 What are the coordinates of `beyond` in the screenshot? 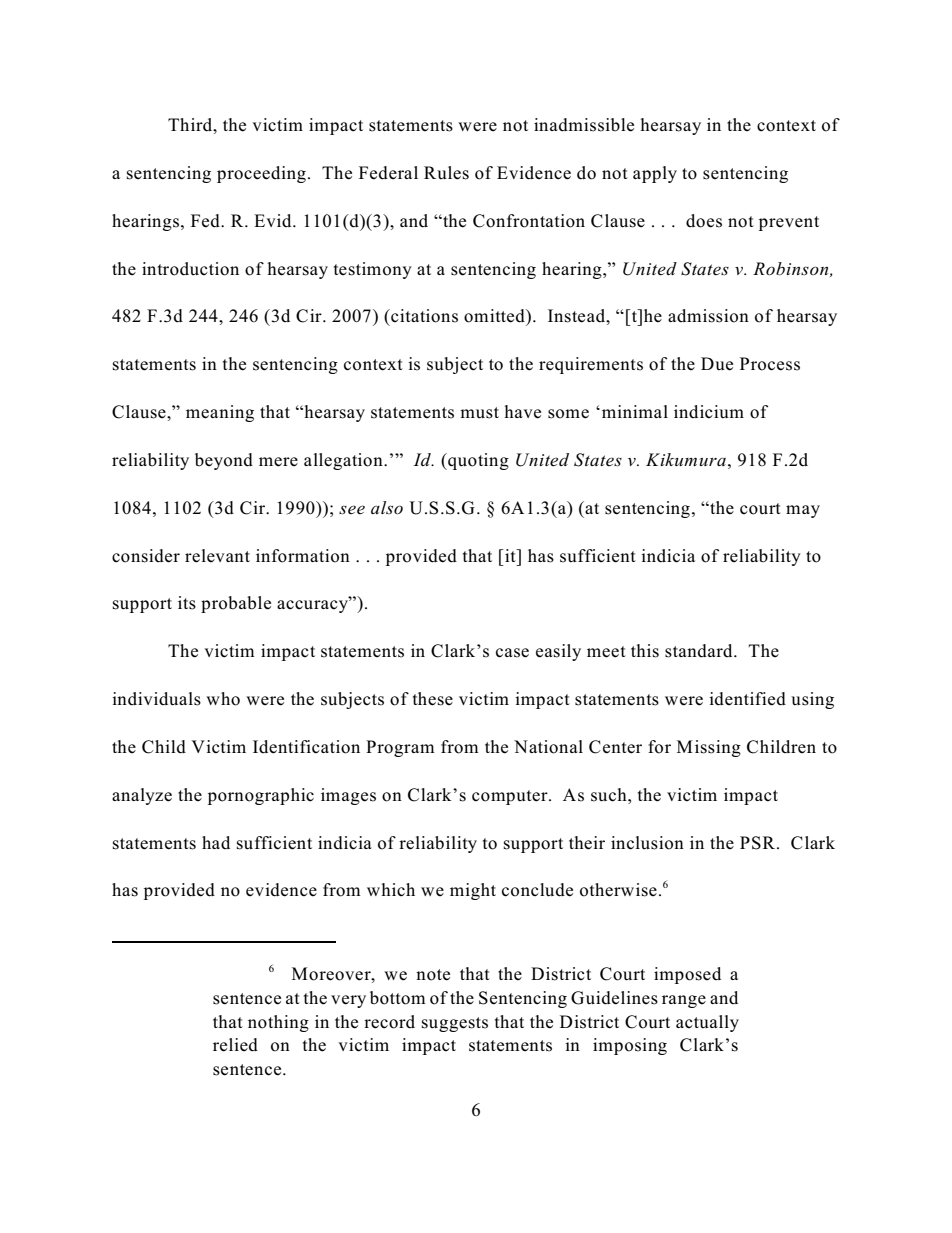 It's located at (224, 461).
